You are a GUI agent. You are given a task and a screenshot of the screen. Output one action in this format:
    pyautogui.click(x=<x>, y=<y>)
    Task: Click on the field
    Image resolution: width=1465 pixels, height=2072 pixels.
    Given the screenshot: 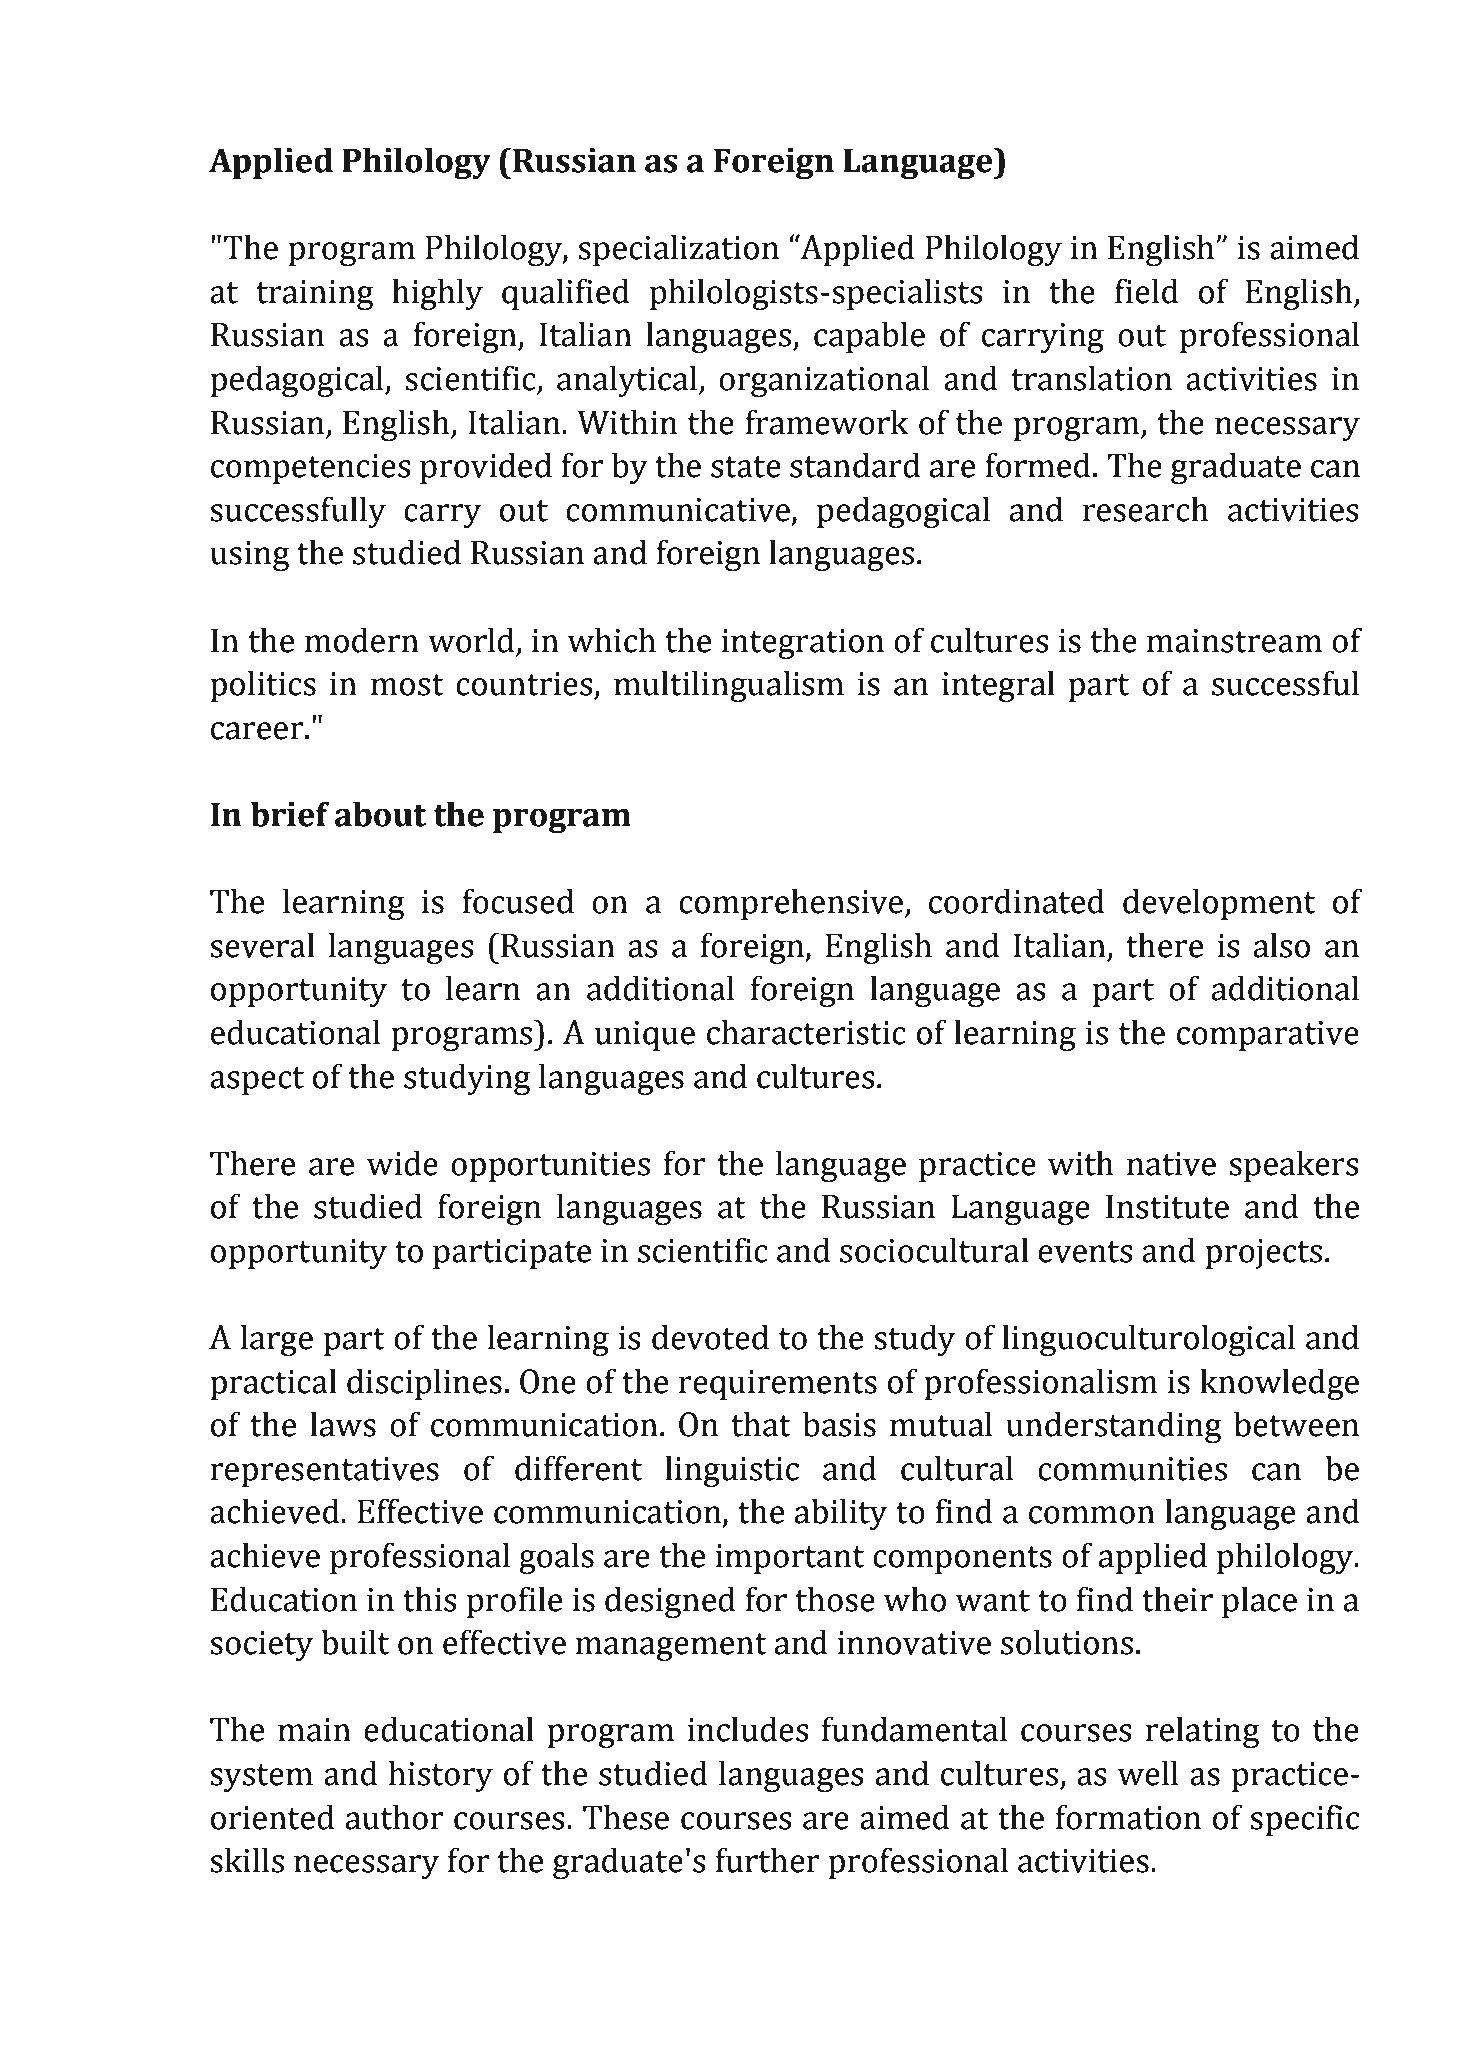 What is the action you would take?
    pyautogui.click(x=1147, y=291)
